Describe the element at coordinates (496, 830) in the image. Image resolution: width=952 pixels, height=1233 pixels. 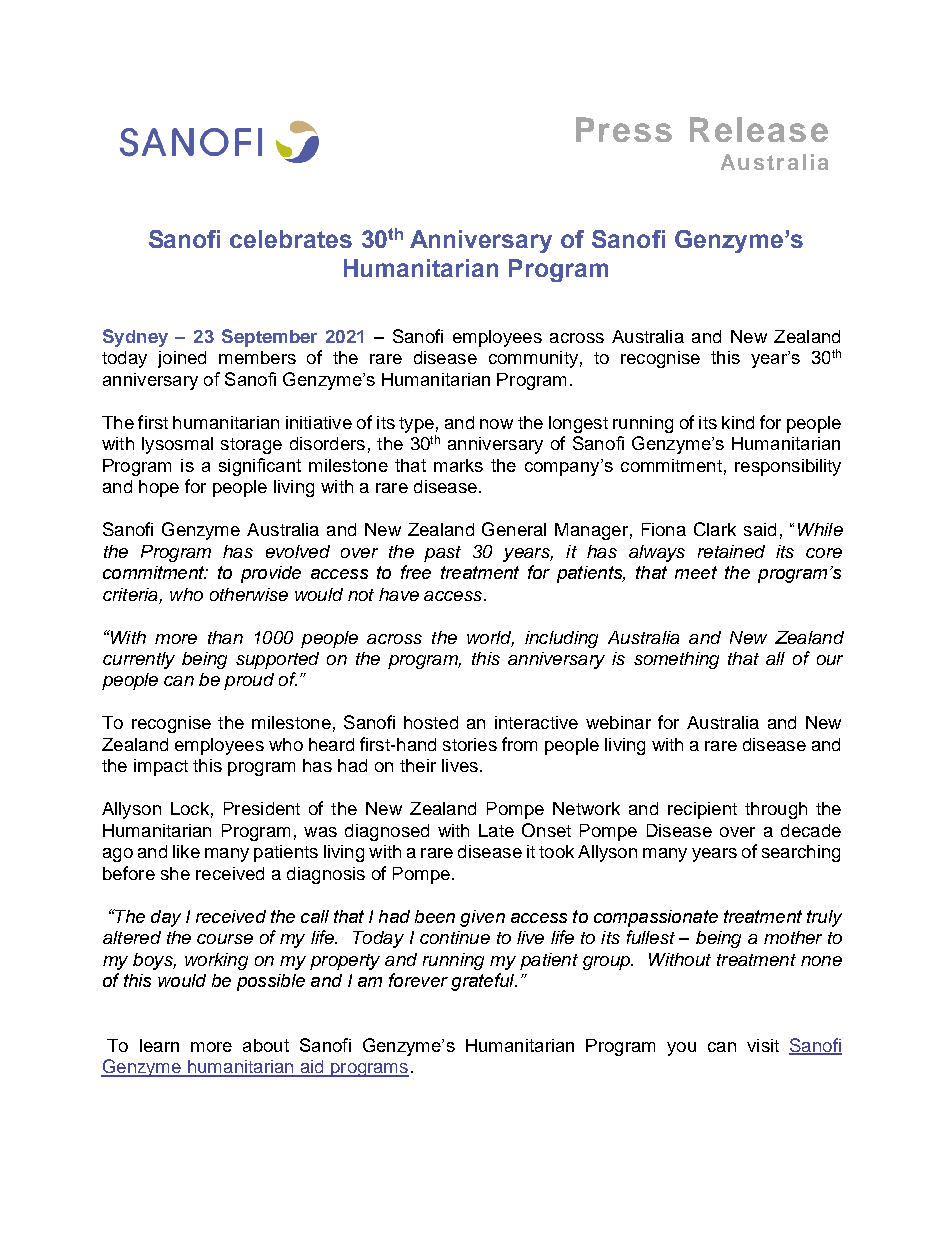
I see `Late` at that location.
